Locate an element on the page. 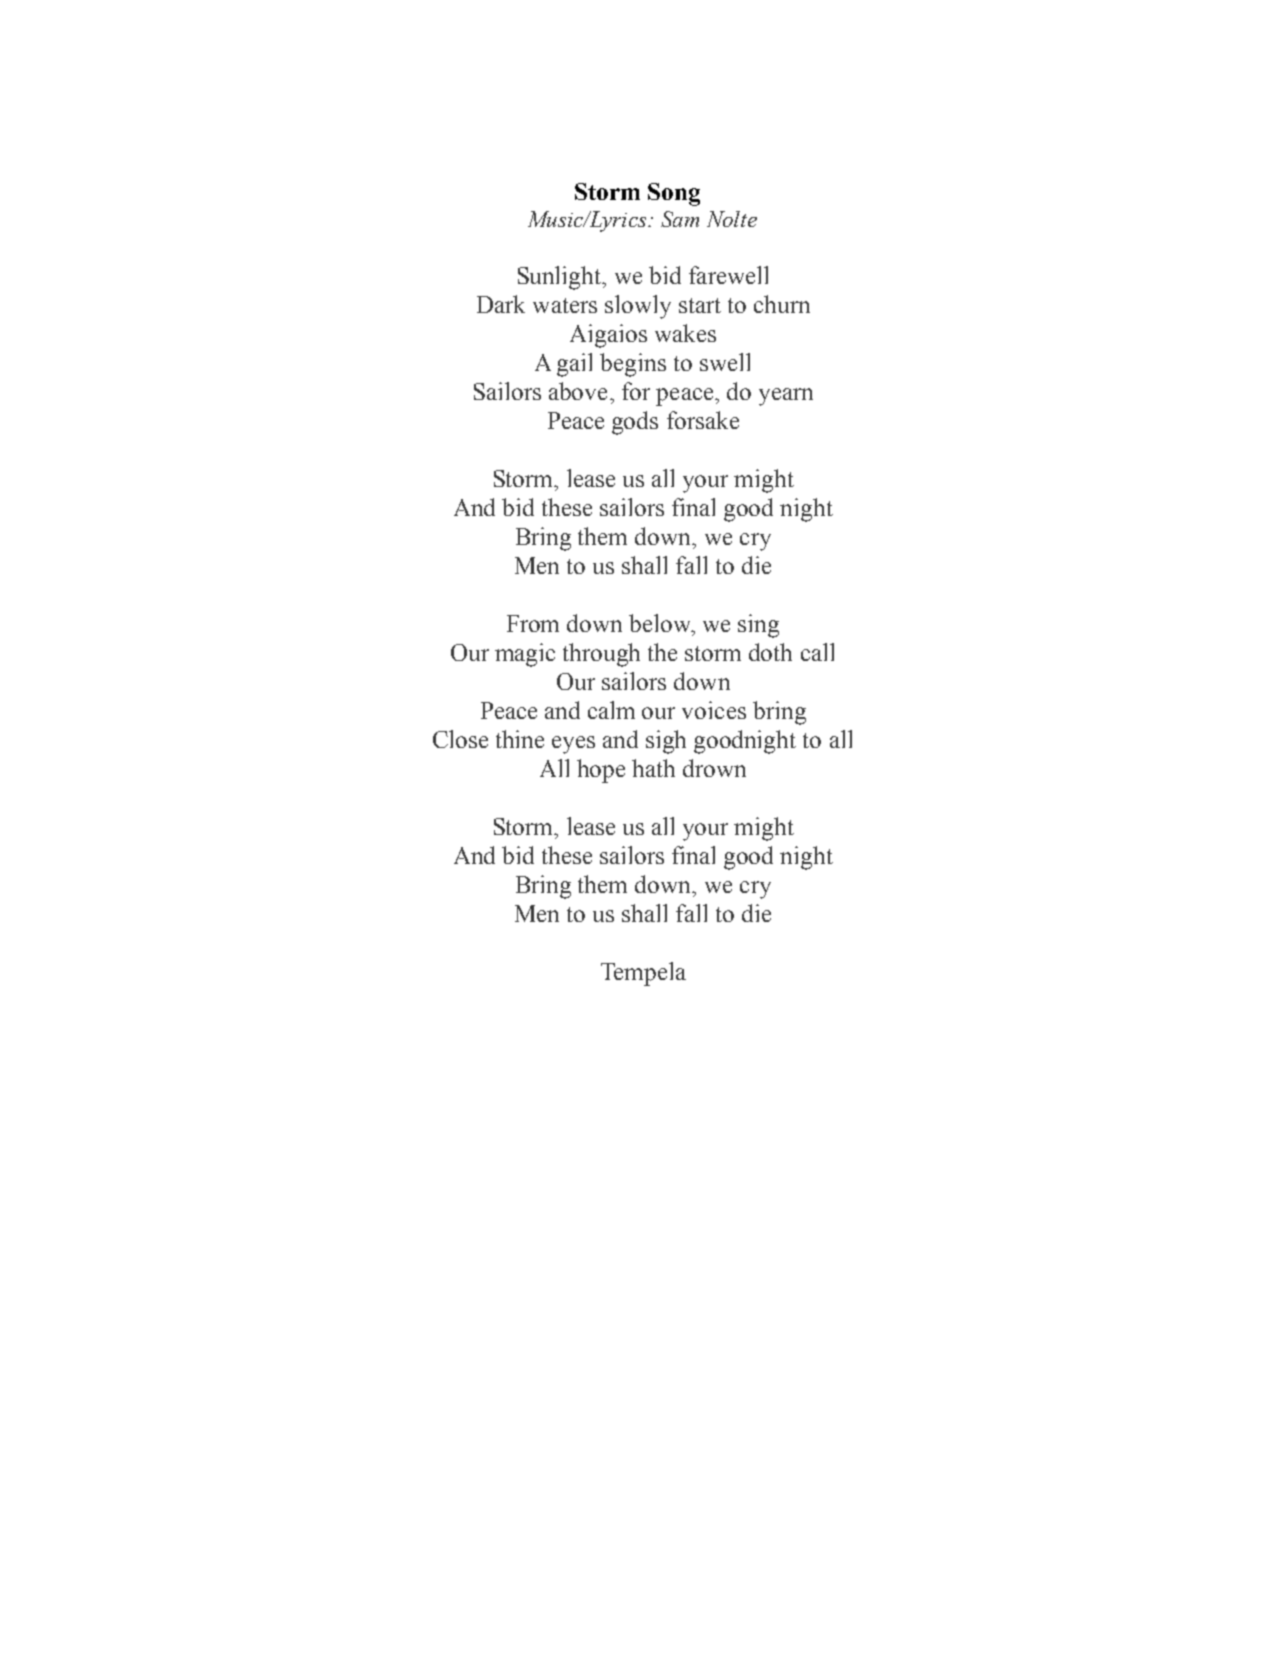  hath is located at coordinates (653, 768).
